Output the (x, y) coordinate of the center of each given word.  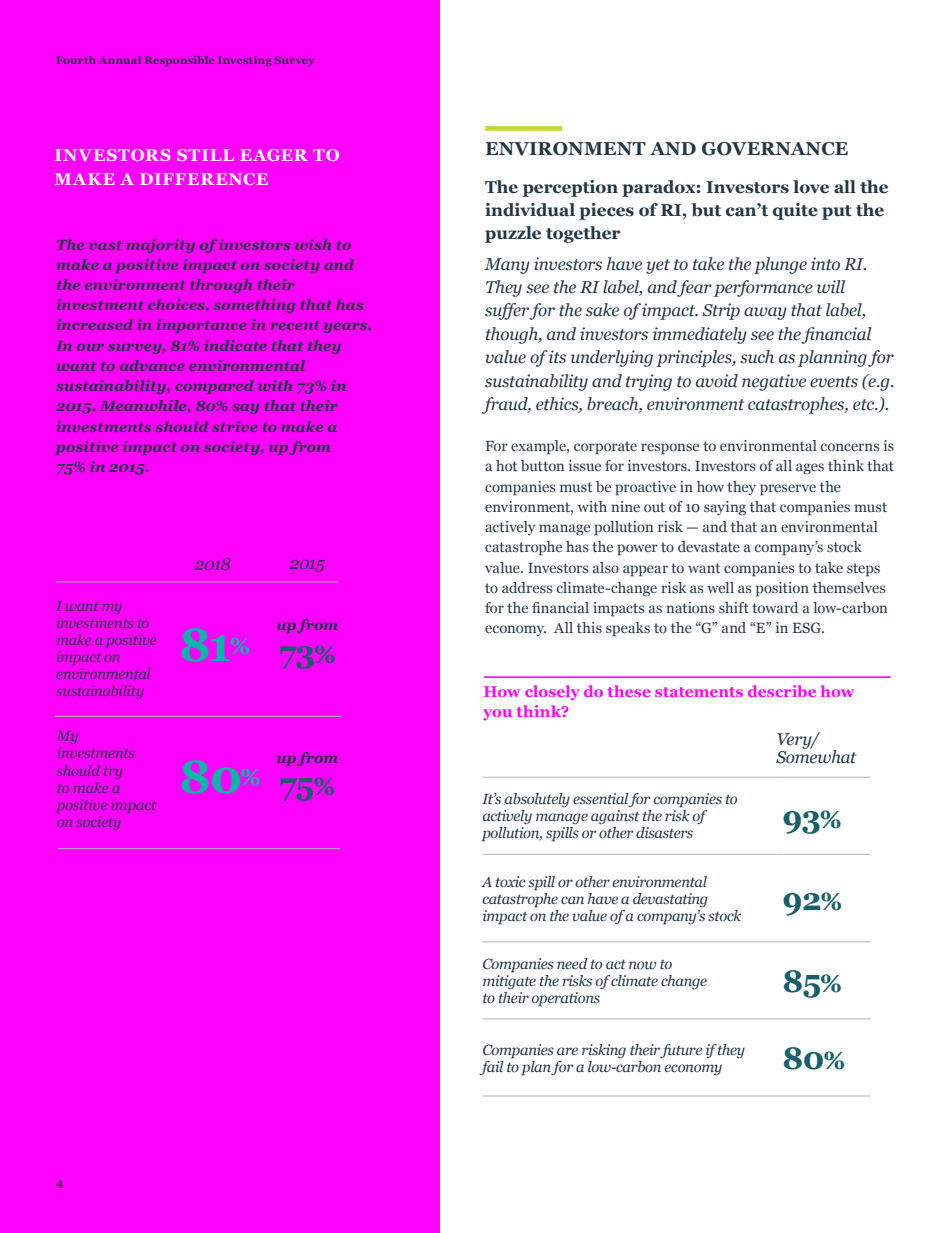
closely (552, 692)
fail (491, 1068)
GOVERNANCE (775, 149)
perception (570, 188)
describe (782, 691)
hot (506, 465)
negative (774, 382)
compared (214, 387)
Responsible (179, 61)
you (498, 714)
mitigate (509, 982)
